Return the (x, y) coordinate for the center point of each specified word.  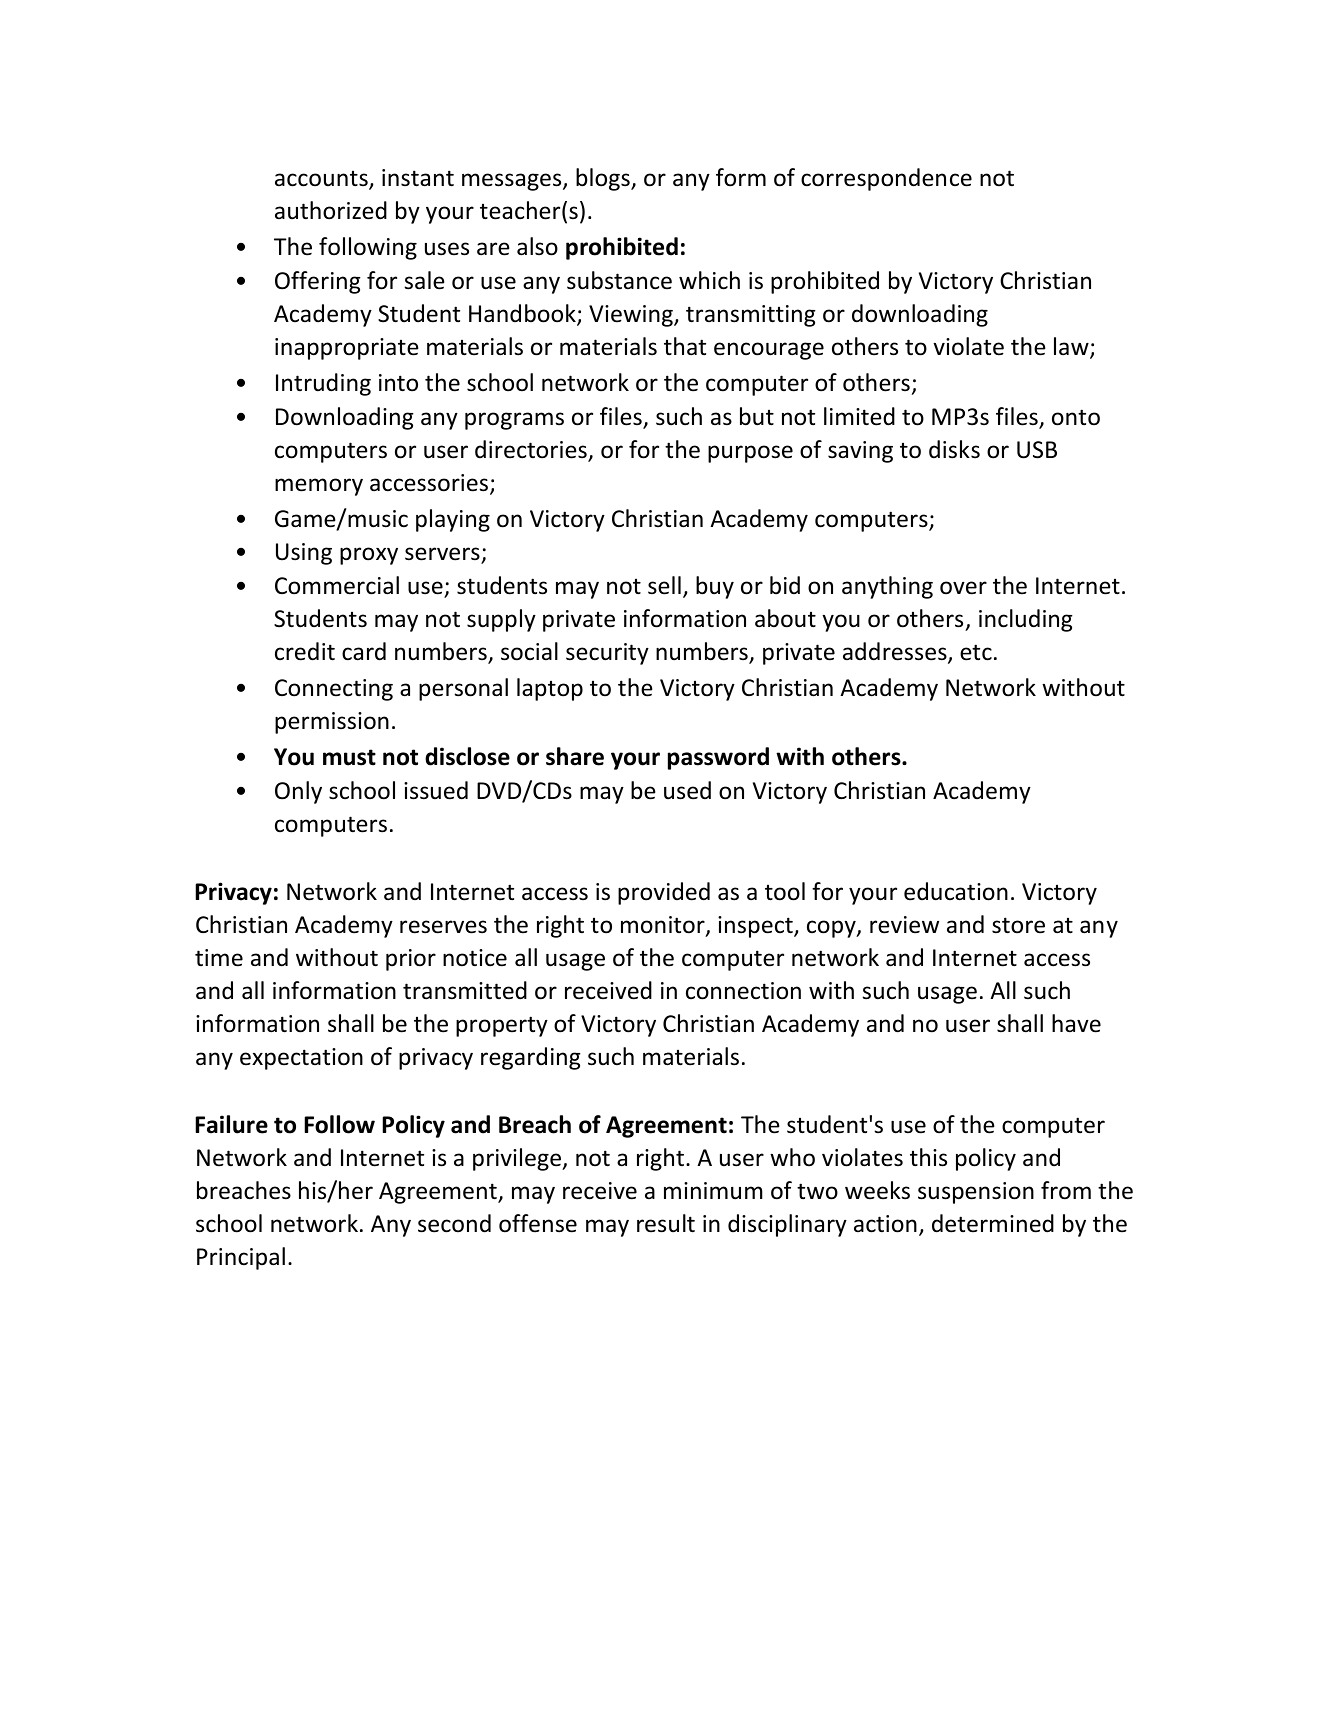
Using (304, 554)
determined (993, 1223)
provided (664, 893)
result (666, 1223)
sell (664, 585)
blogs (604, 179)
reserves (443, 927)
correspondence (886, 179)
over (963, 588)
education (956, 891)
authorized (331, 210)
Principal (241, 1258)
